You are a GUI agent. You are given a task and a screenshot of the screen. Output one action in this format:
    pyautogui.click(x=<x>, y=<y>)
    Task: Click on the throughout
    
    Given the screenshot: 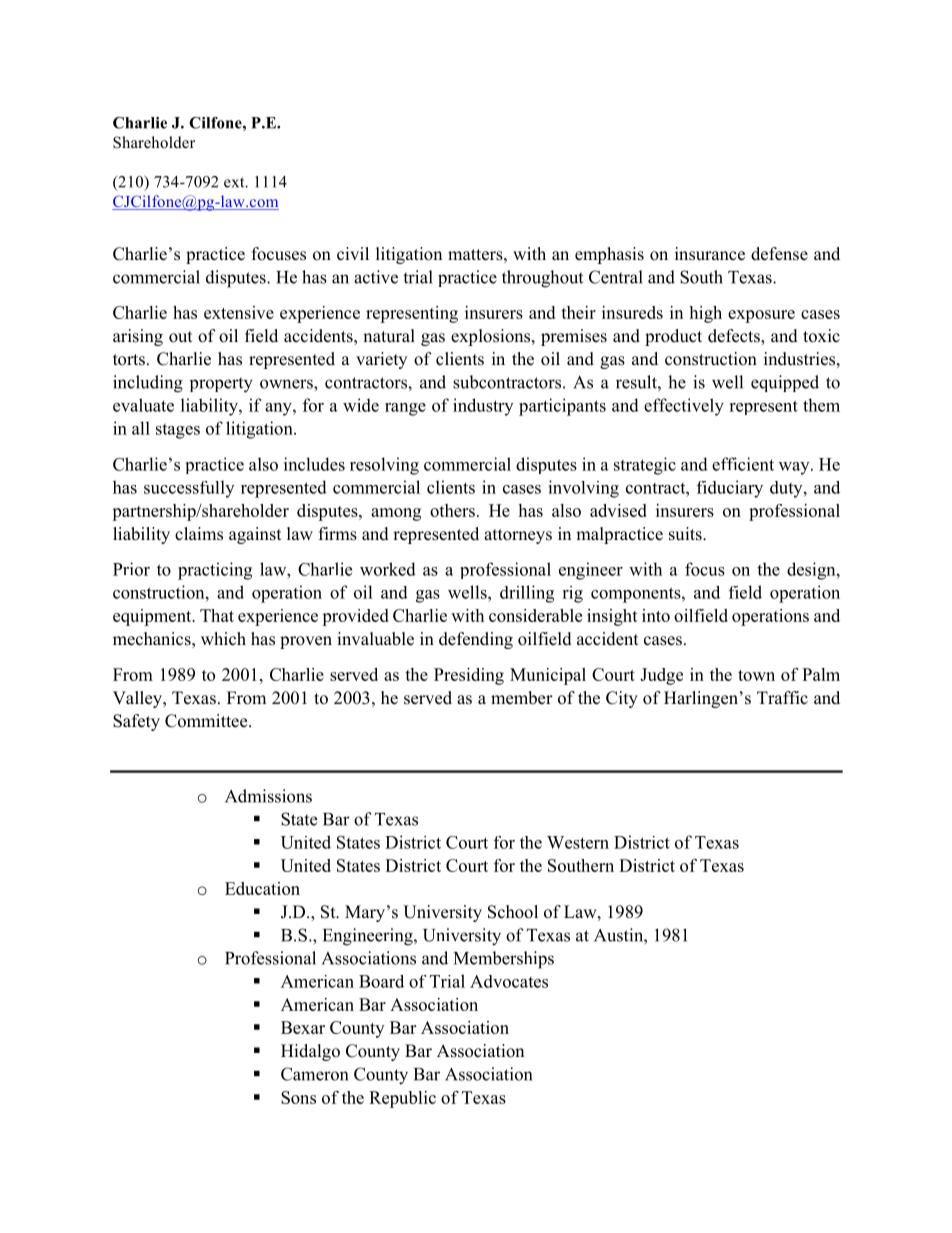 What is the action you would take?
    pyautogui.click(x=542, y=279)
